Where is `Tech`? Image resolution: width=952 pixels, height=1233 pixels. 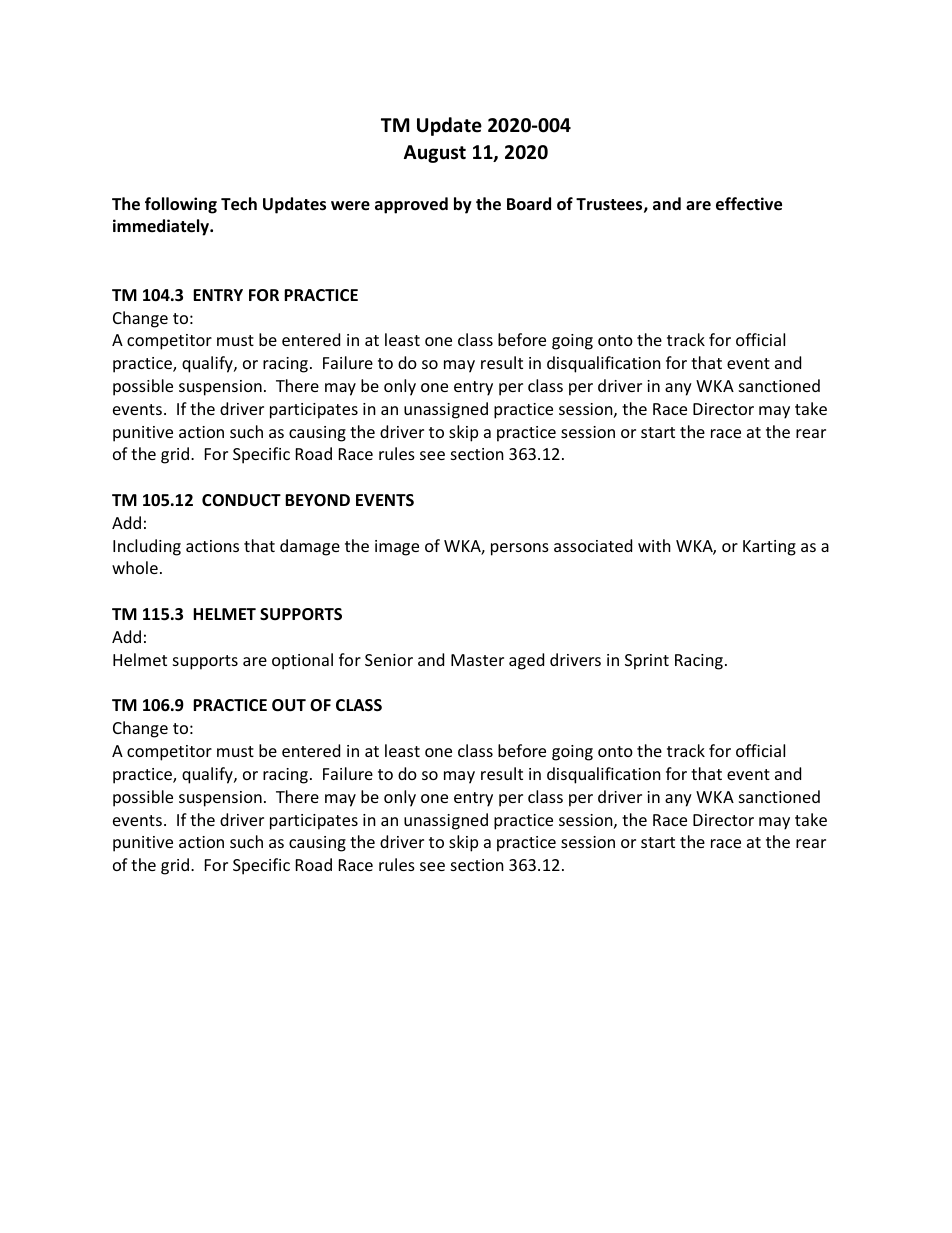 Tech is located at coordinates (239, 204).
